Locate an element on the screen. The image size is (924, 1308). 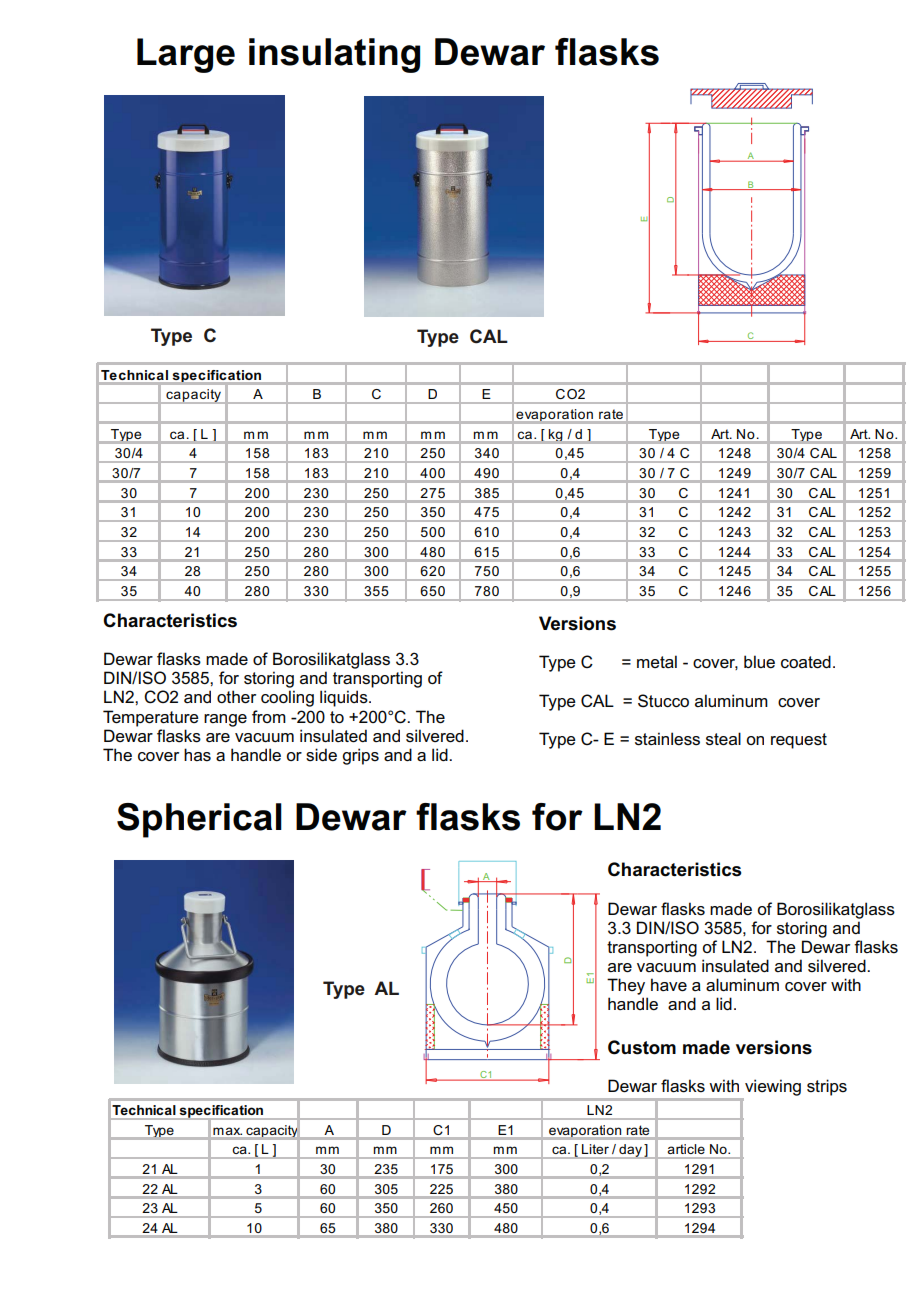
liquids is located at coordinates (345, 698).
